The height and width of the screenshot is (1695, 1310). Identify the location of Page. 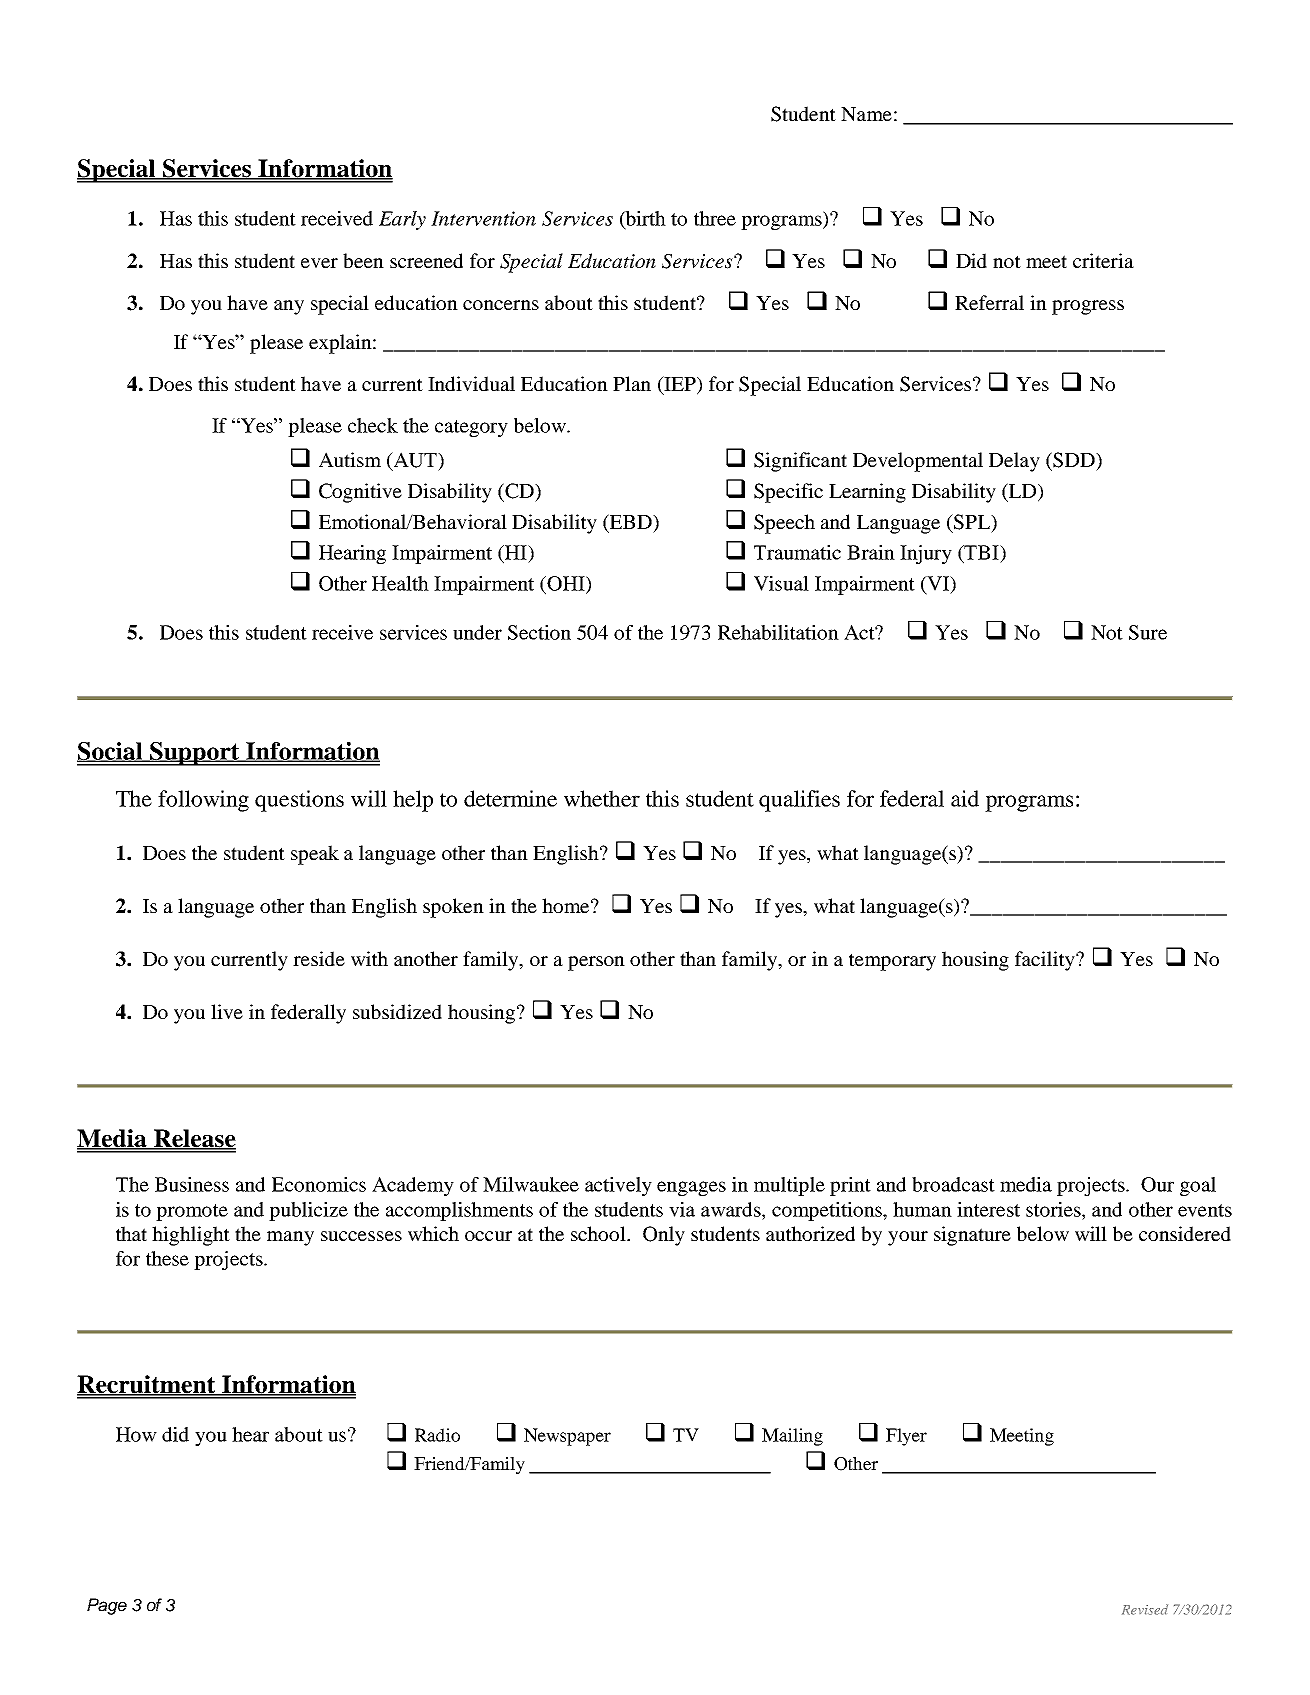
(107, 1606).
